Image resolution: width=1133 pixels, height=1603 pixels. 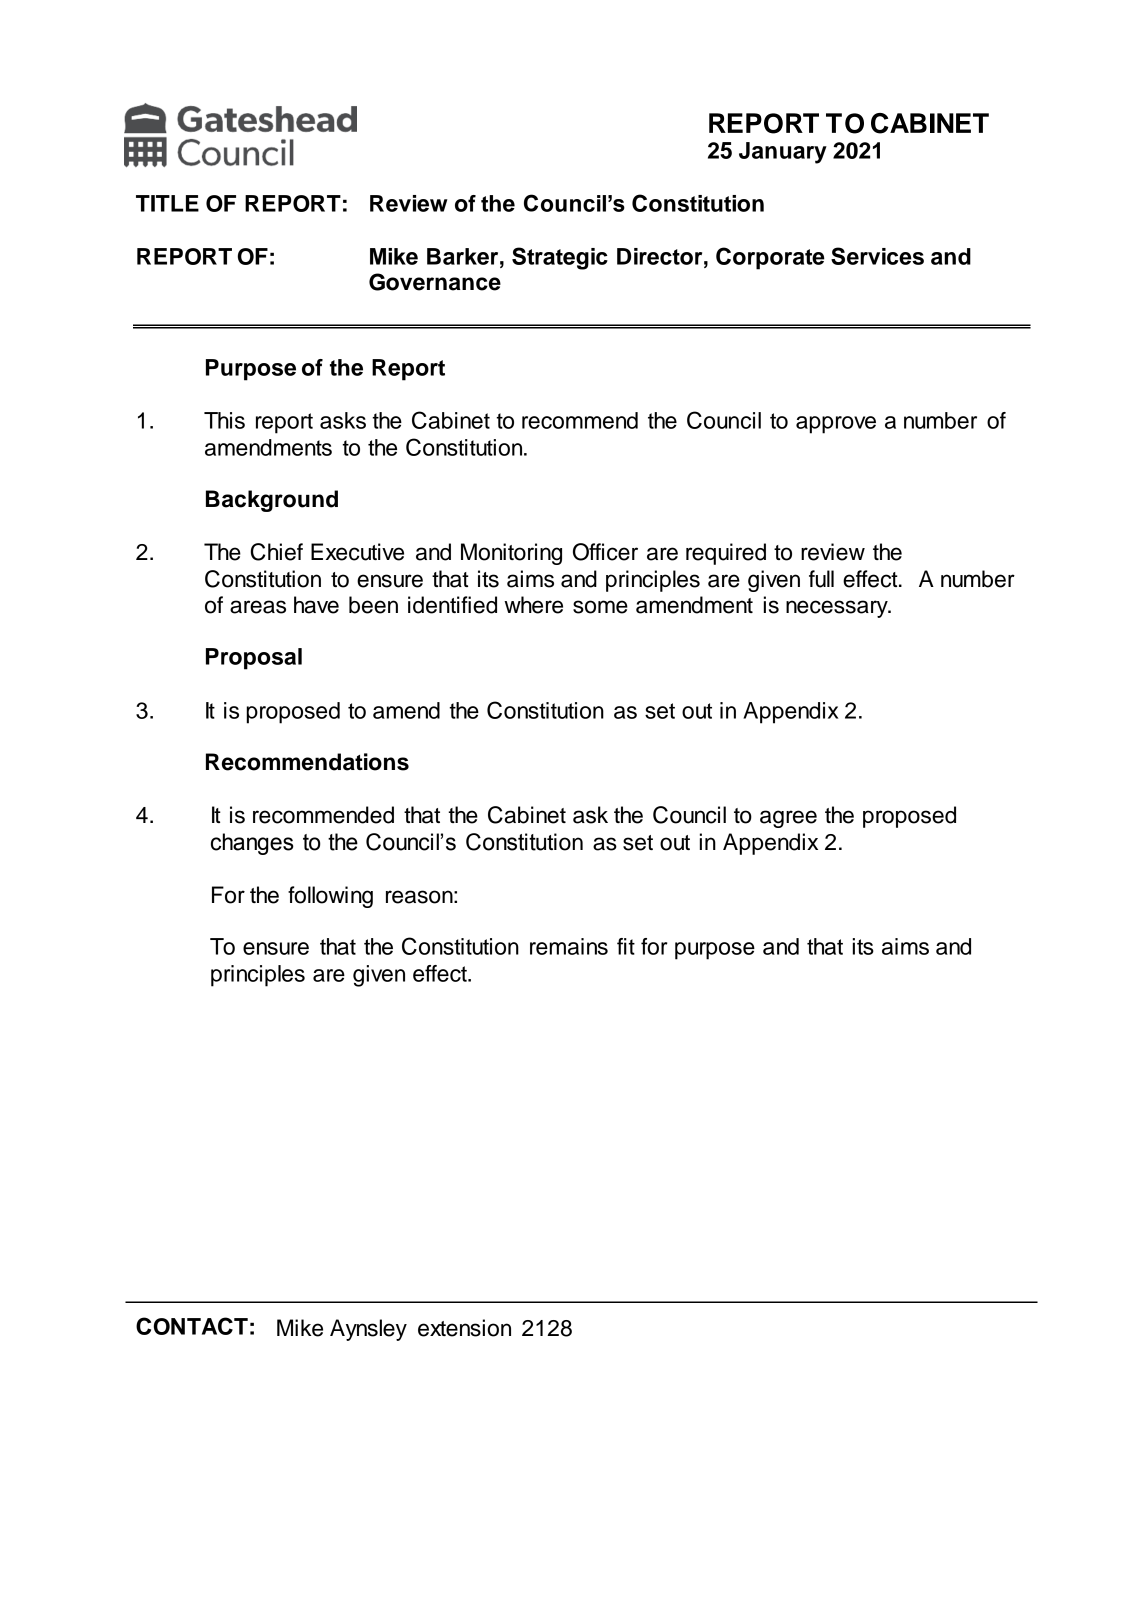 What do you see at coordinates (511, 554) in the page?
I see `Monitoring` at bounding box center [511, 554].
